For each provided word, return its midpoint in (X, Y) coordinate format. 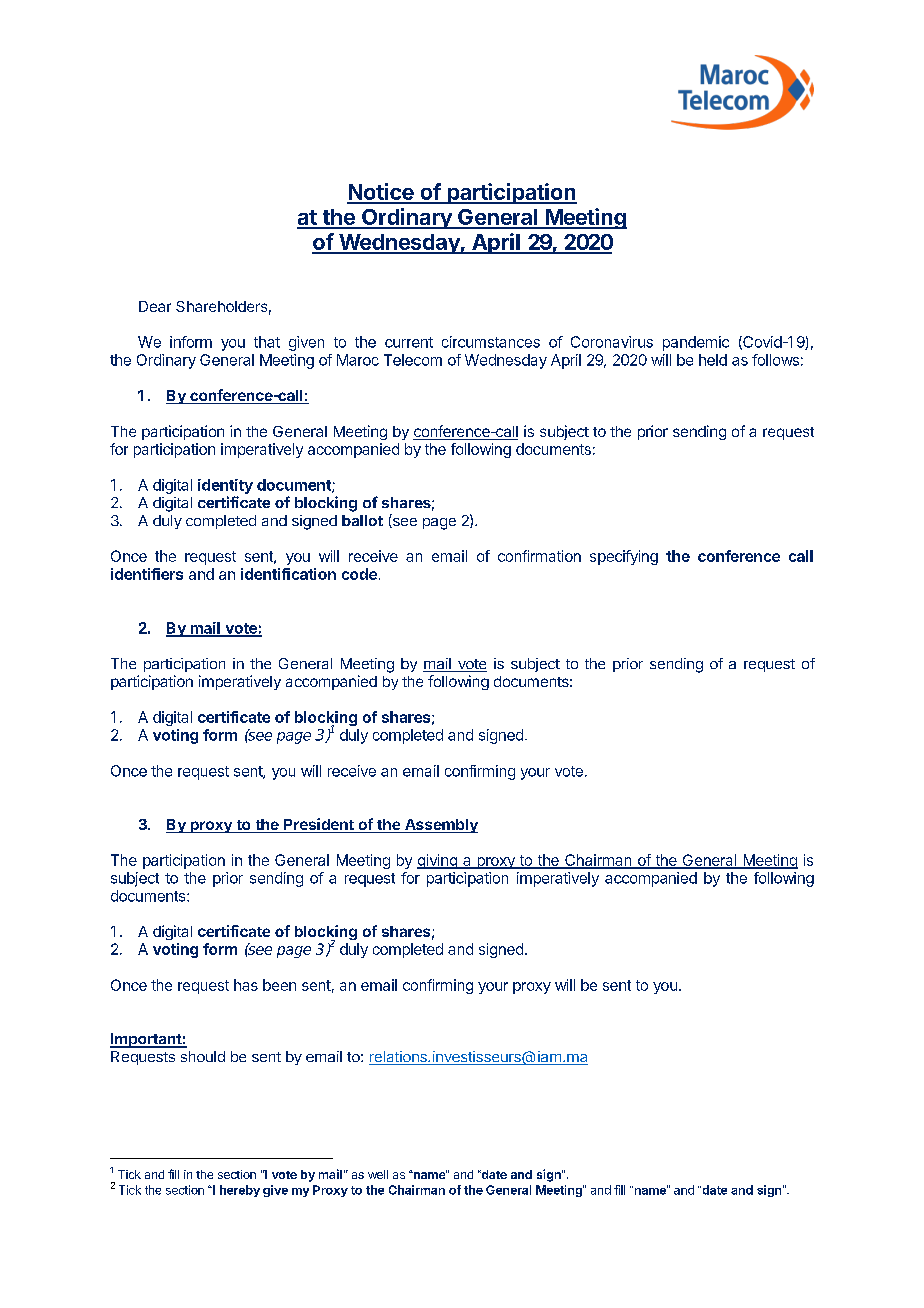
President (319, 825)
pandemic (696, 343)
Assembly (440, 826)
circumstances (491, 342)
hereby (240, 1191)
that (267, 342)
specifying (624, 557)
